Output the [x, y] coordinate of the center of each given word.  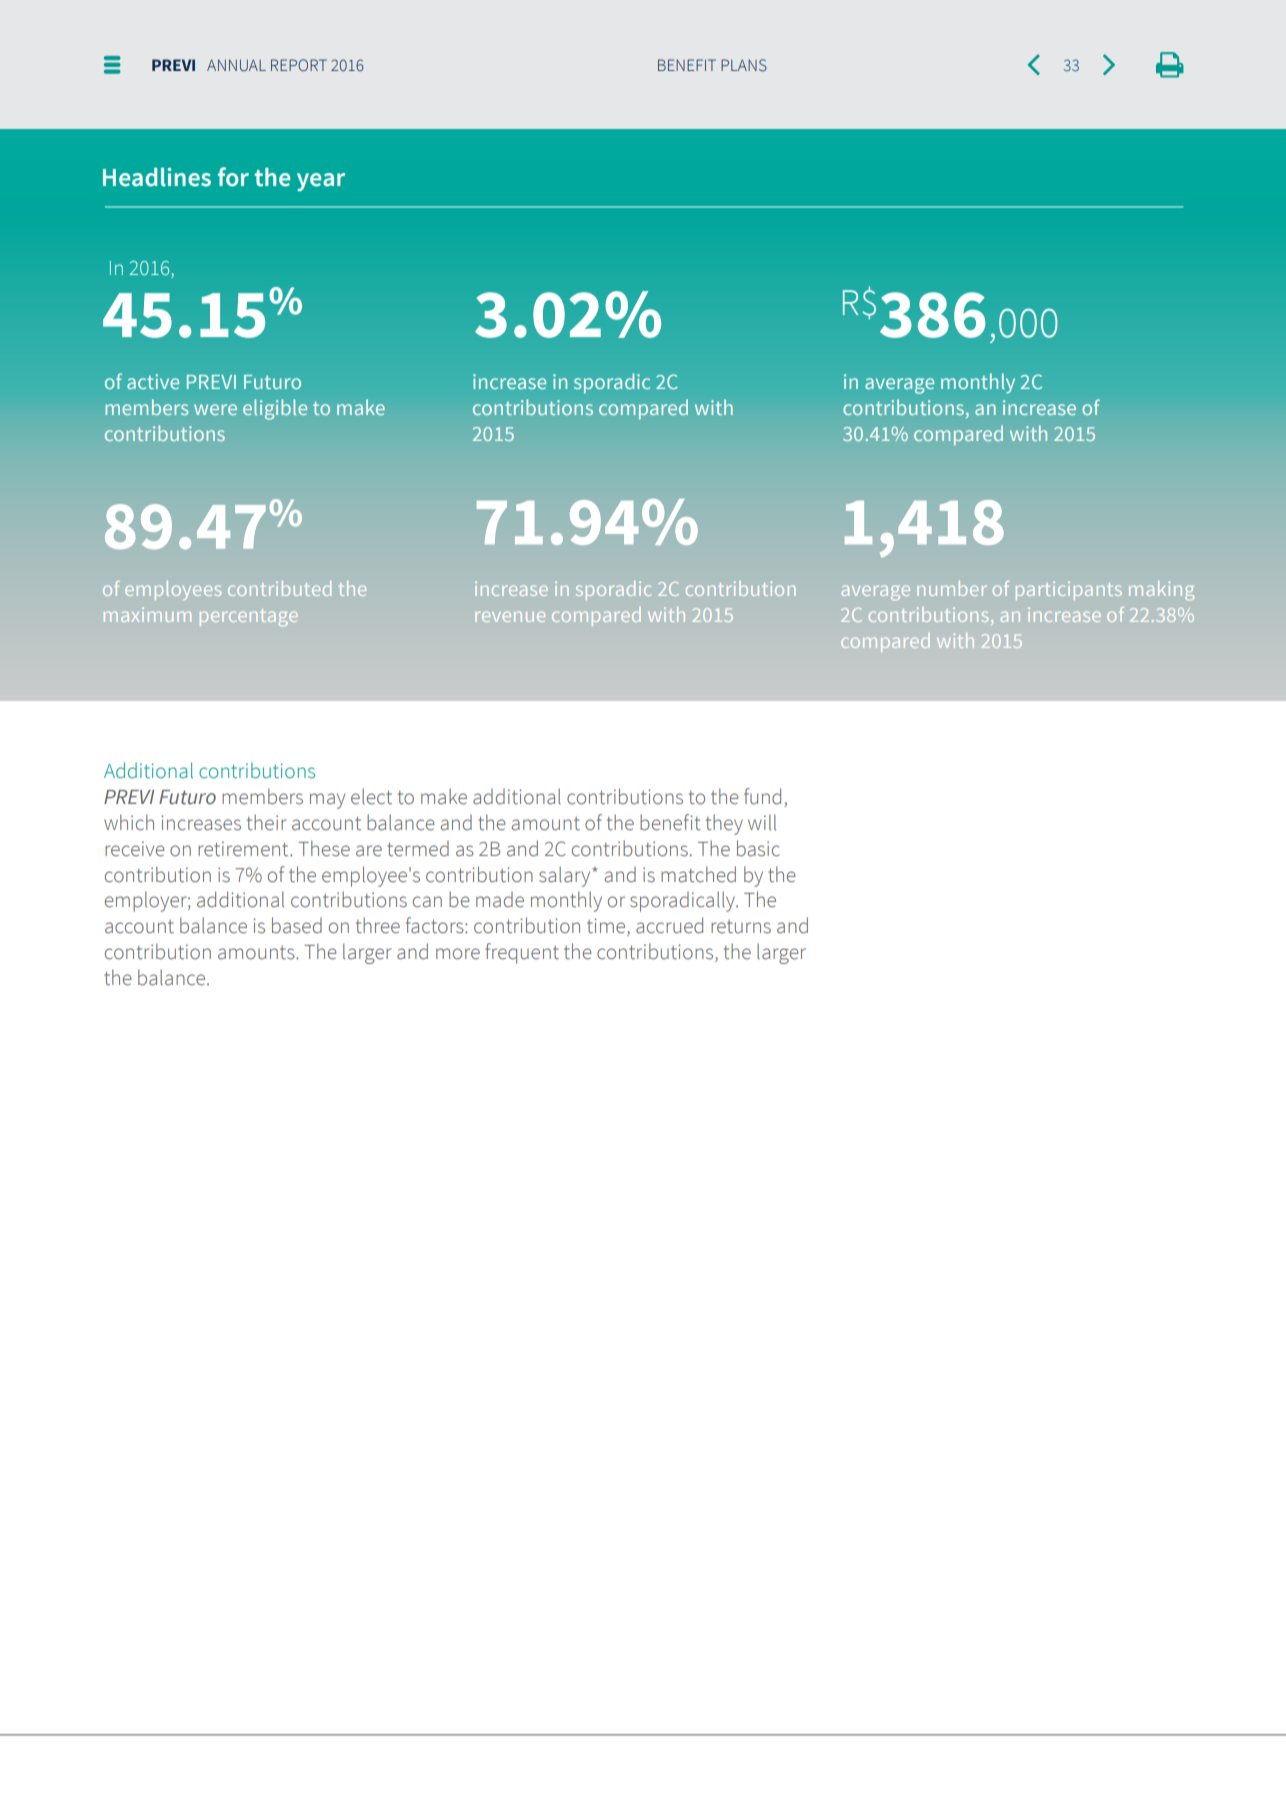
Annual [236, 65]
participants [1069, 591]
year [321, 182]
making [1161, 591]
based [297, 925]
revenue [510, 616]
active [153, 381]
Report [299, 65]
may [327, 801]
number [952, 588]
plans [744, 65]
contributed [279, 588]
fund [762, 796]
